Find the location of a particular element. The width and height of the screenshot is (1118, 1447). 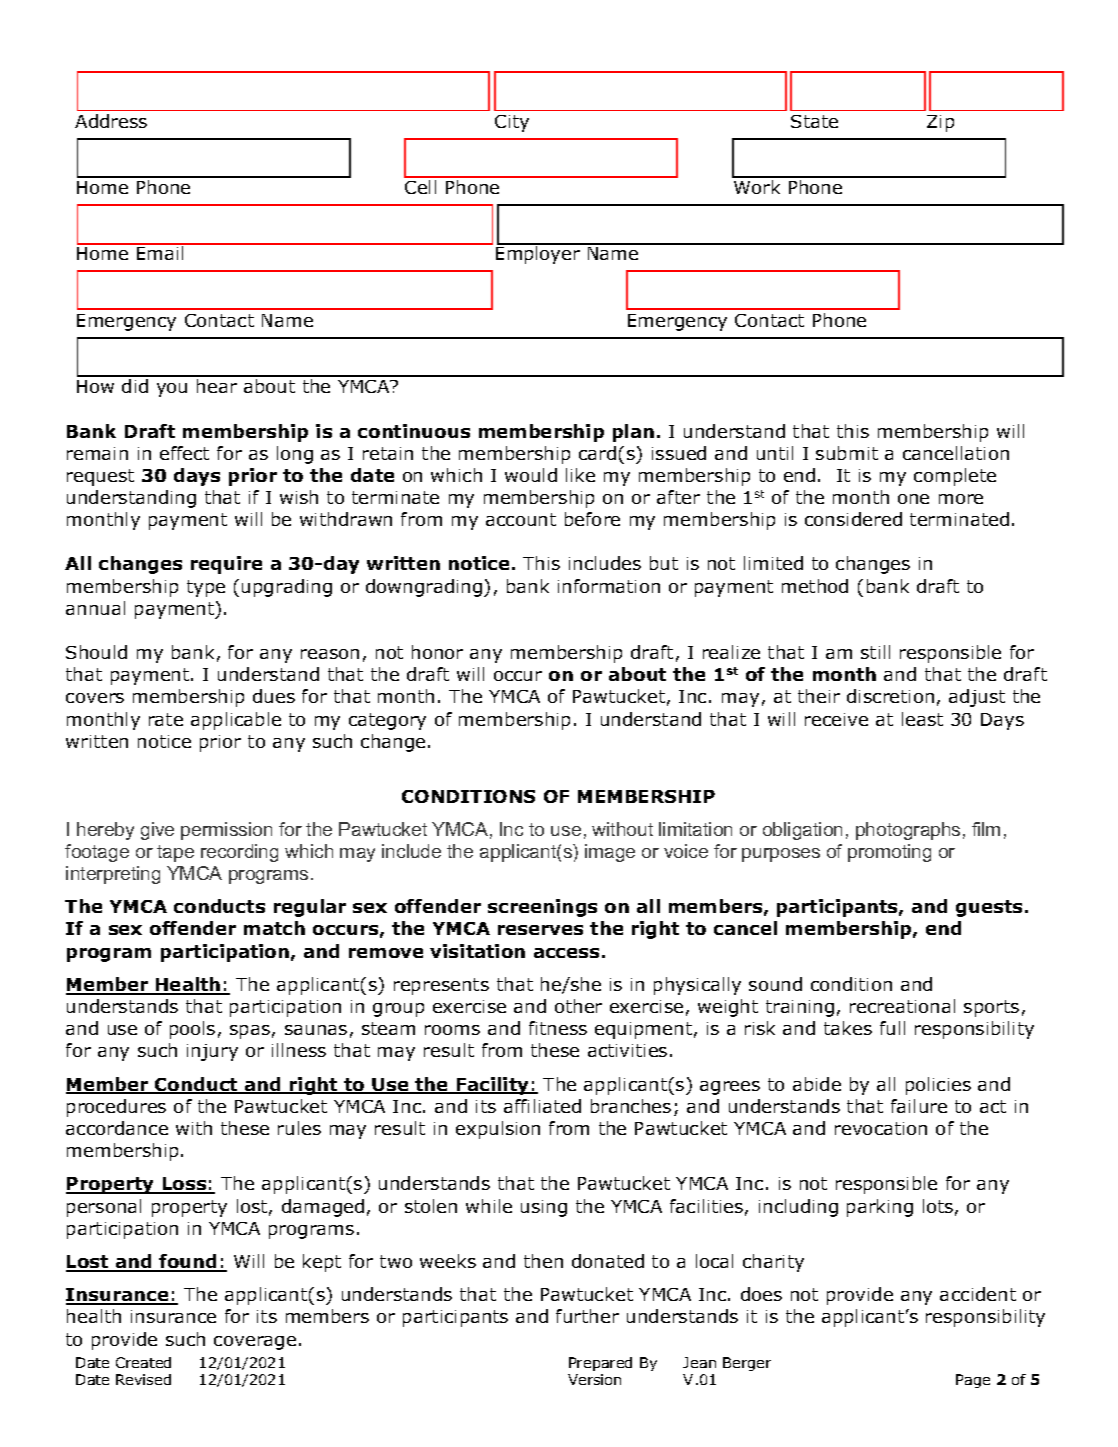

Address is located at coordinates (111, 121).
